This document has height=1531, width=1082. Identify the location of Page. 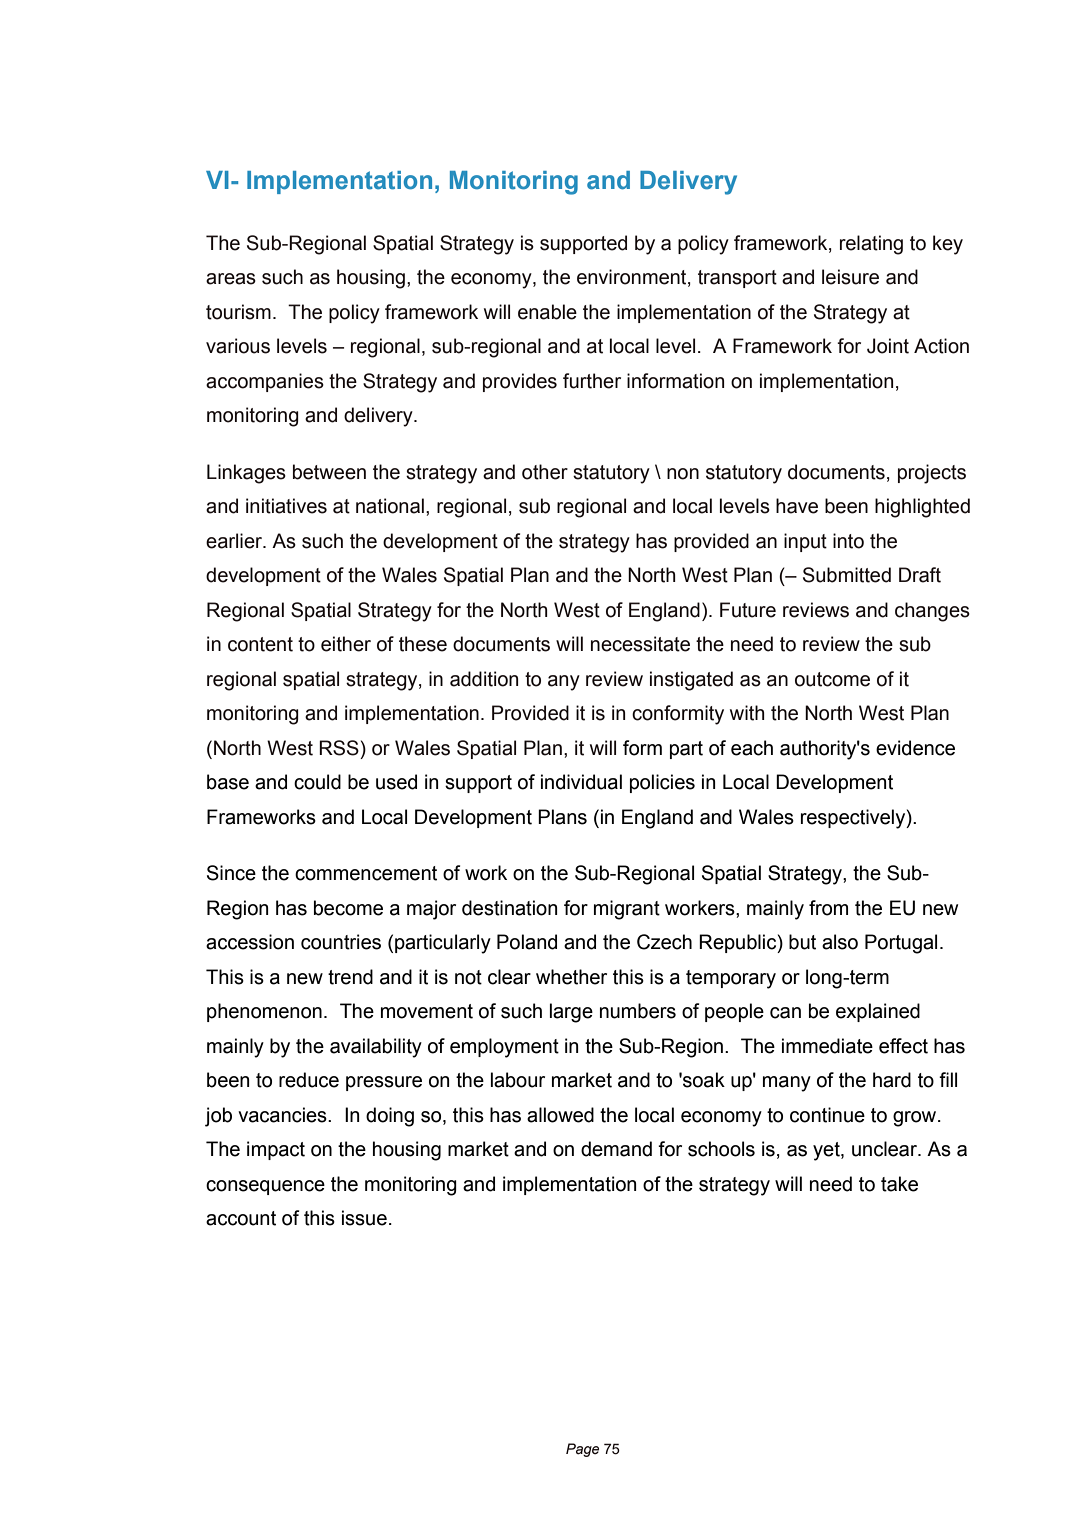
(582, 1450).
